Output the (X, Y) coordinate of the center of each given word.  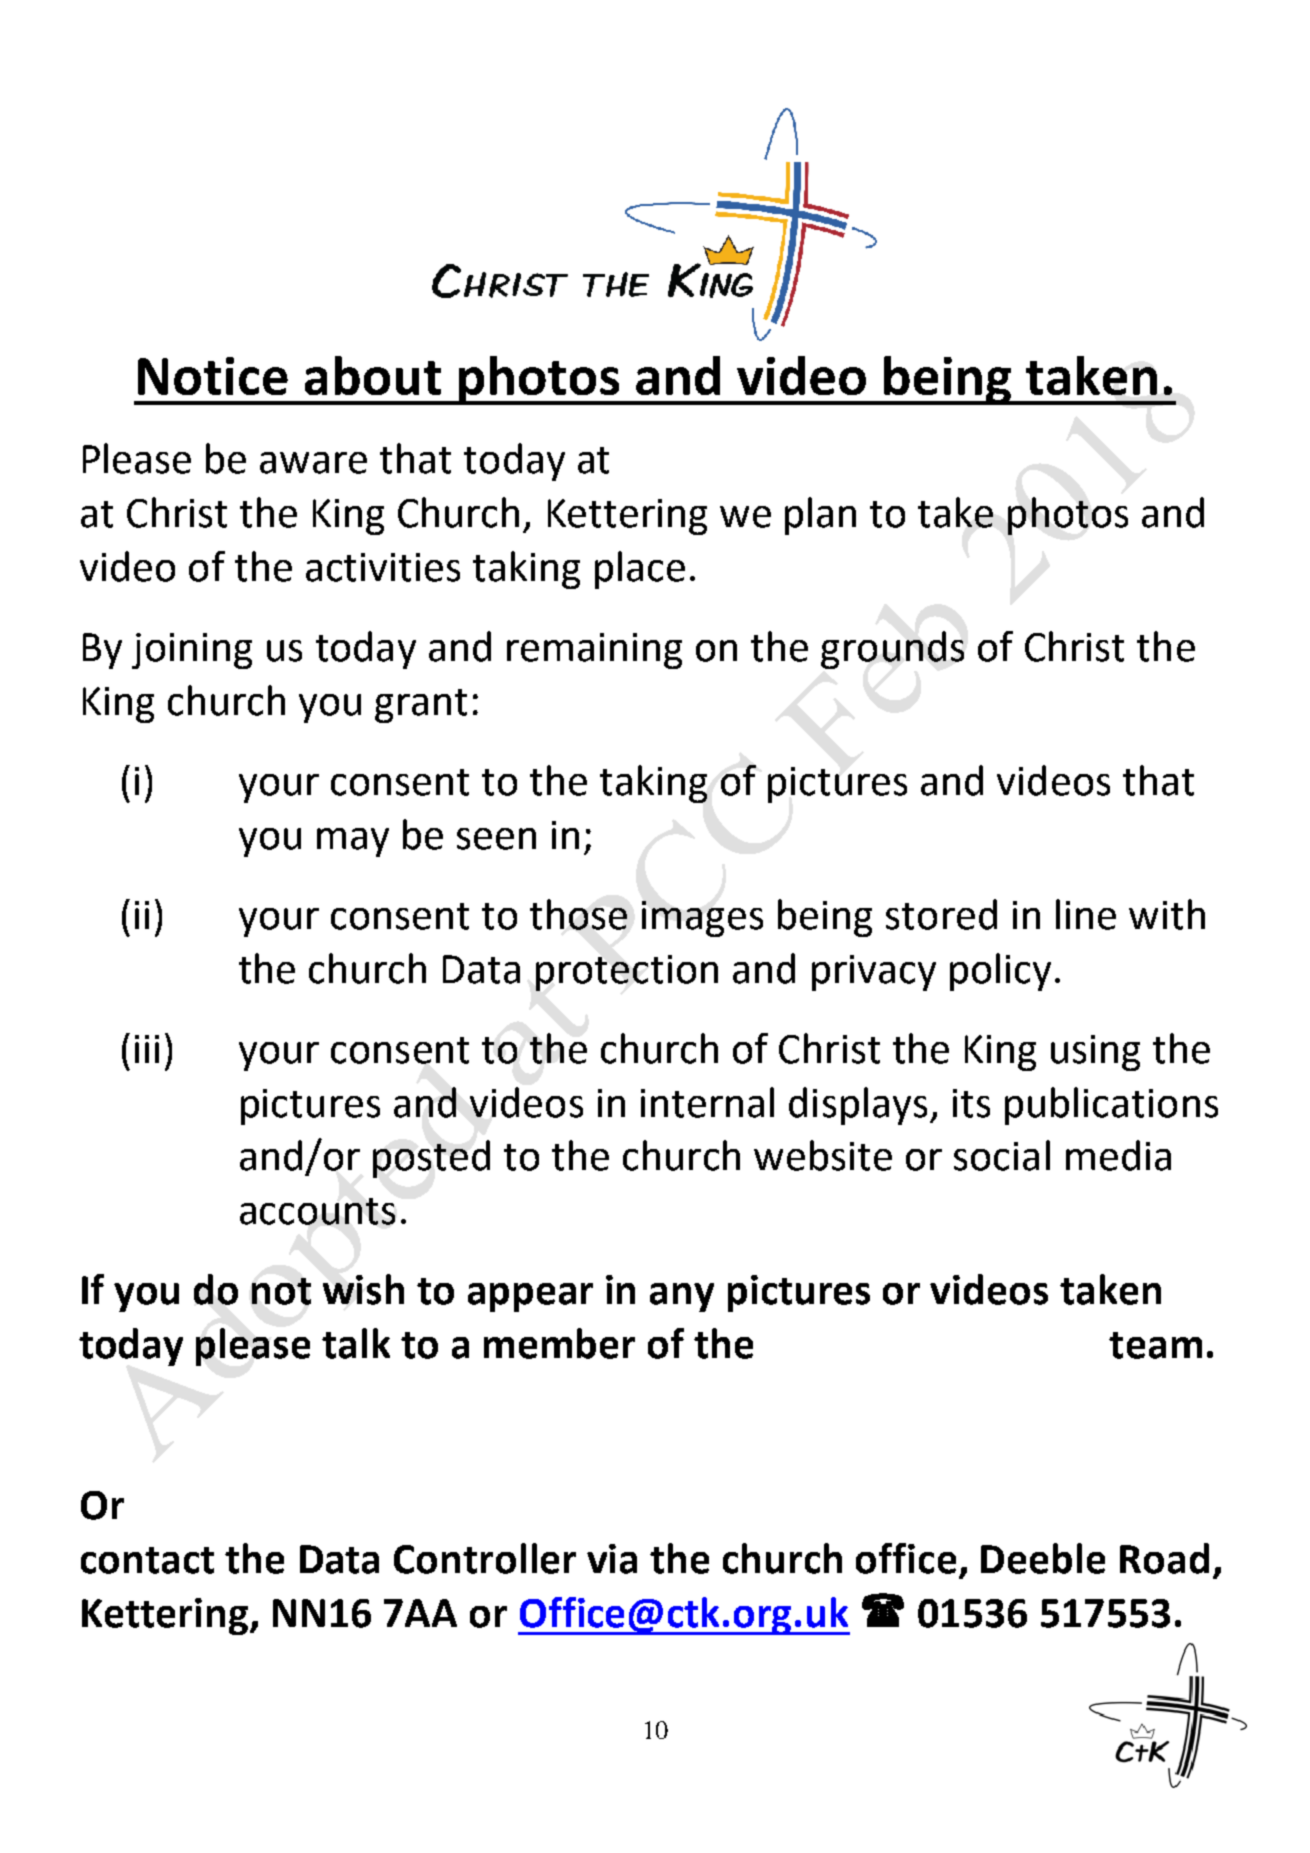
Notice (213, 376)
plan (820, 516)
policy (1000, 972)
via (612, 1559)
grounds (892, 650)
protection (627, 973)
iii (147, 1049)
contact (147, 1560)
